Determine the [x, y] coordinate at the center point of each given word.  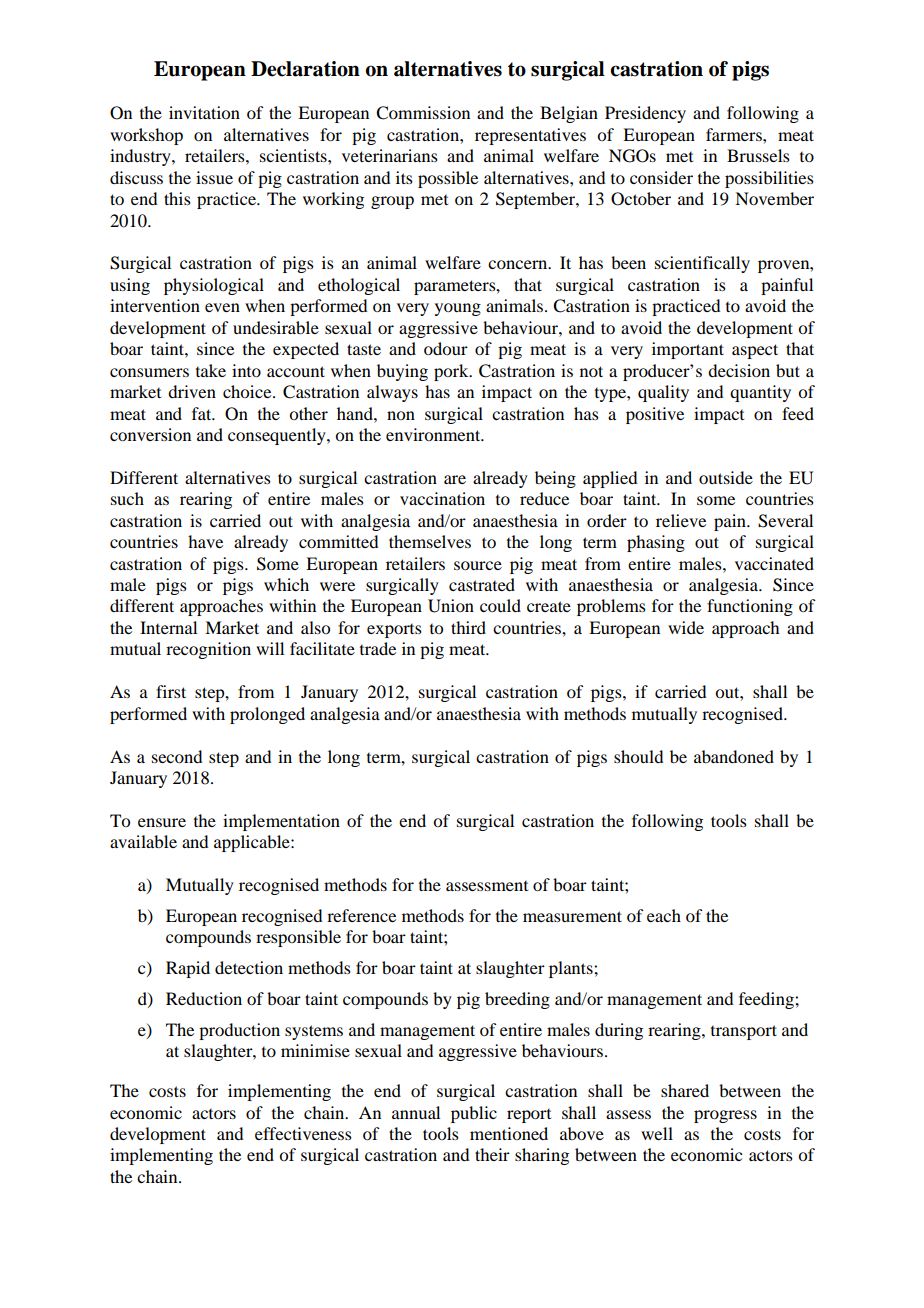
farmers [735, 134]
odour [446, 348]
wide [686, 627]
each [664, 915]
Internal [168, 627]
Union [451, 606]
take [211, 370]
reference [361, 915]
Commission [423, 113]
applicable [253, 843]
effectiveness [303, 1133]
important [688, 350]
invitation [204, 112]
